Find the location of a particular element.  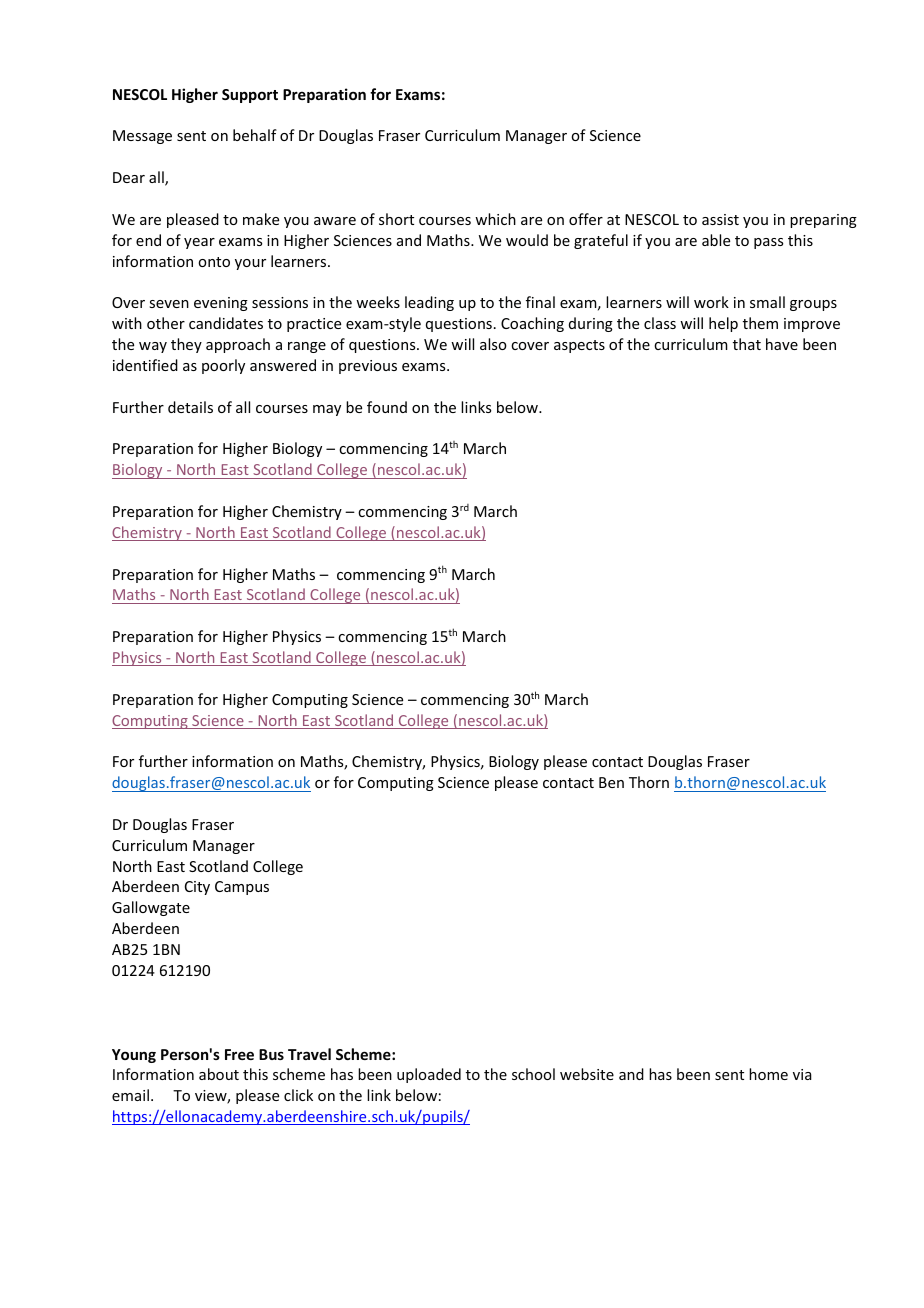

home is located at coordinates (768, 1074).
